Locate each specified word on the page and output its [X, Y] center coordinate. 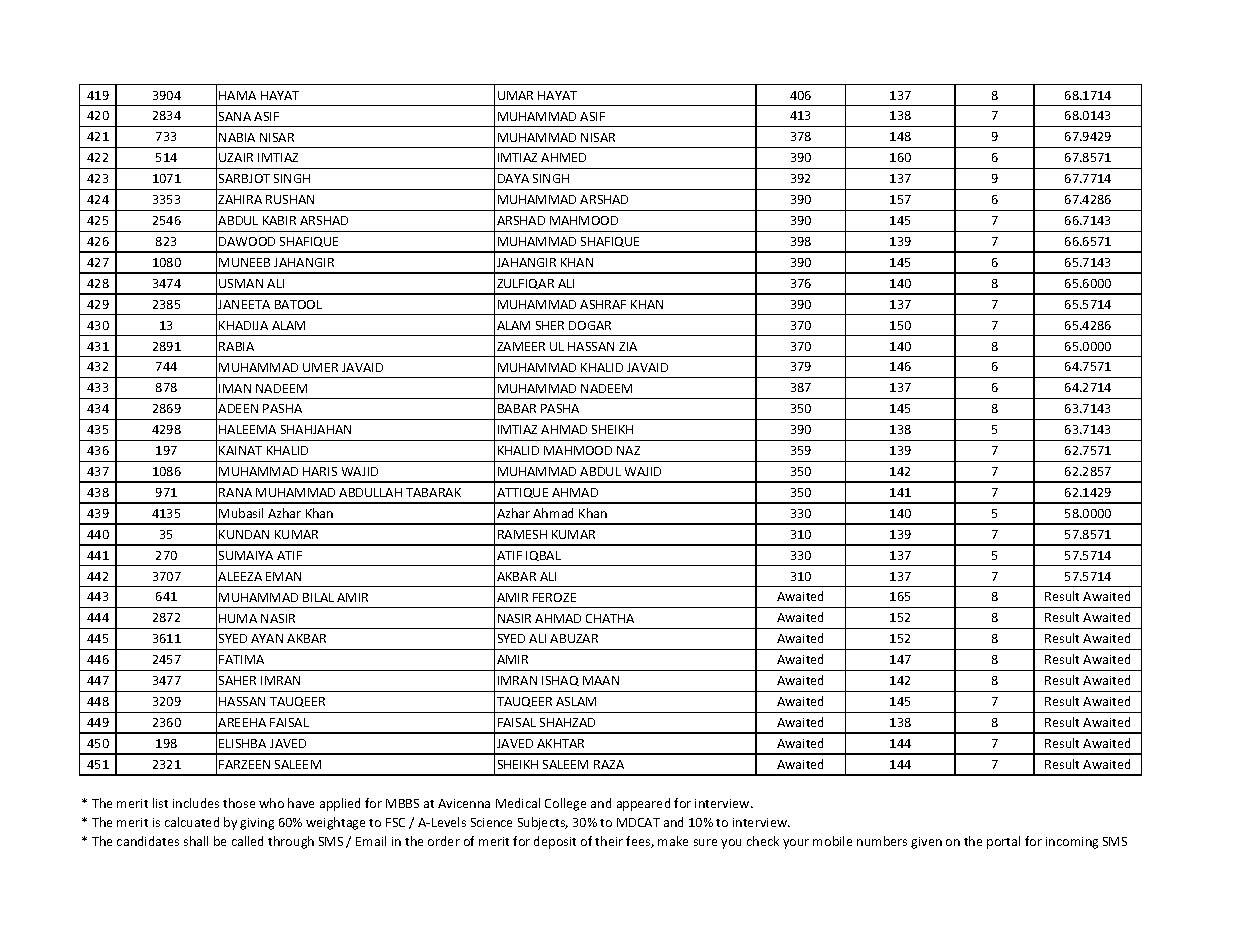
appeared [643, 804]
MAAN [601, 680]
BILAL [318, 597]
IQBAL [543, 556]
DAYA [513, 178]
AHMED [563, 157]
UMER [320, 367]
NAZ [628, 450]
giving [257, 824]
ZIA [628, 346]
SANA [235, 116]
